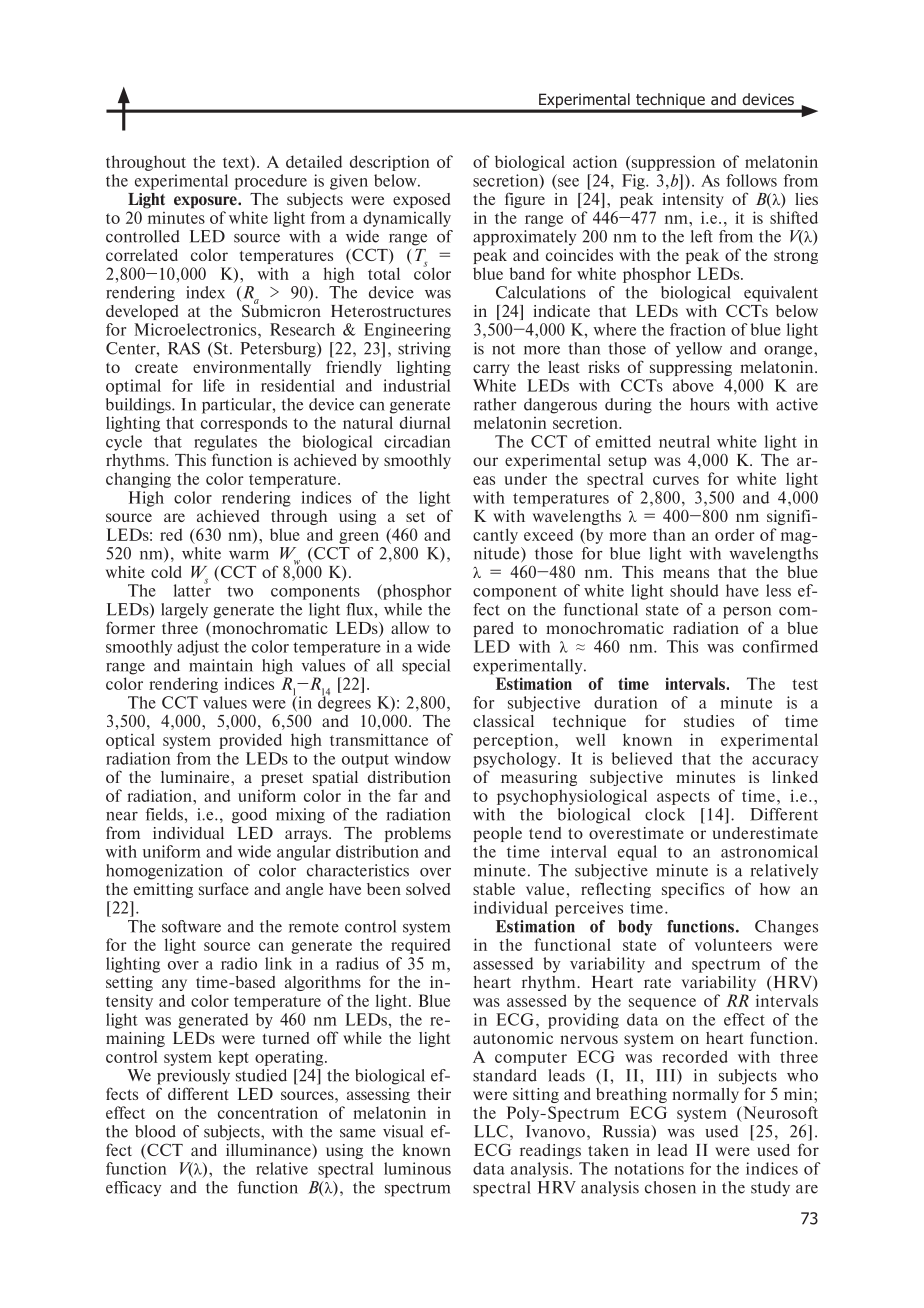 The width and height of the image is (924, 1308). What do you see at coordinates (770, 1189) in the image?
I see `study` at bounding box center [770, 1189].
